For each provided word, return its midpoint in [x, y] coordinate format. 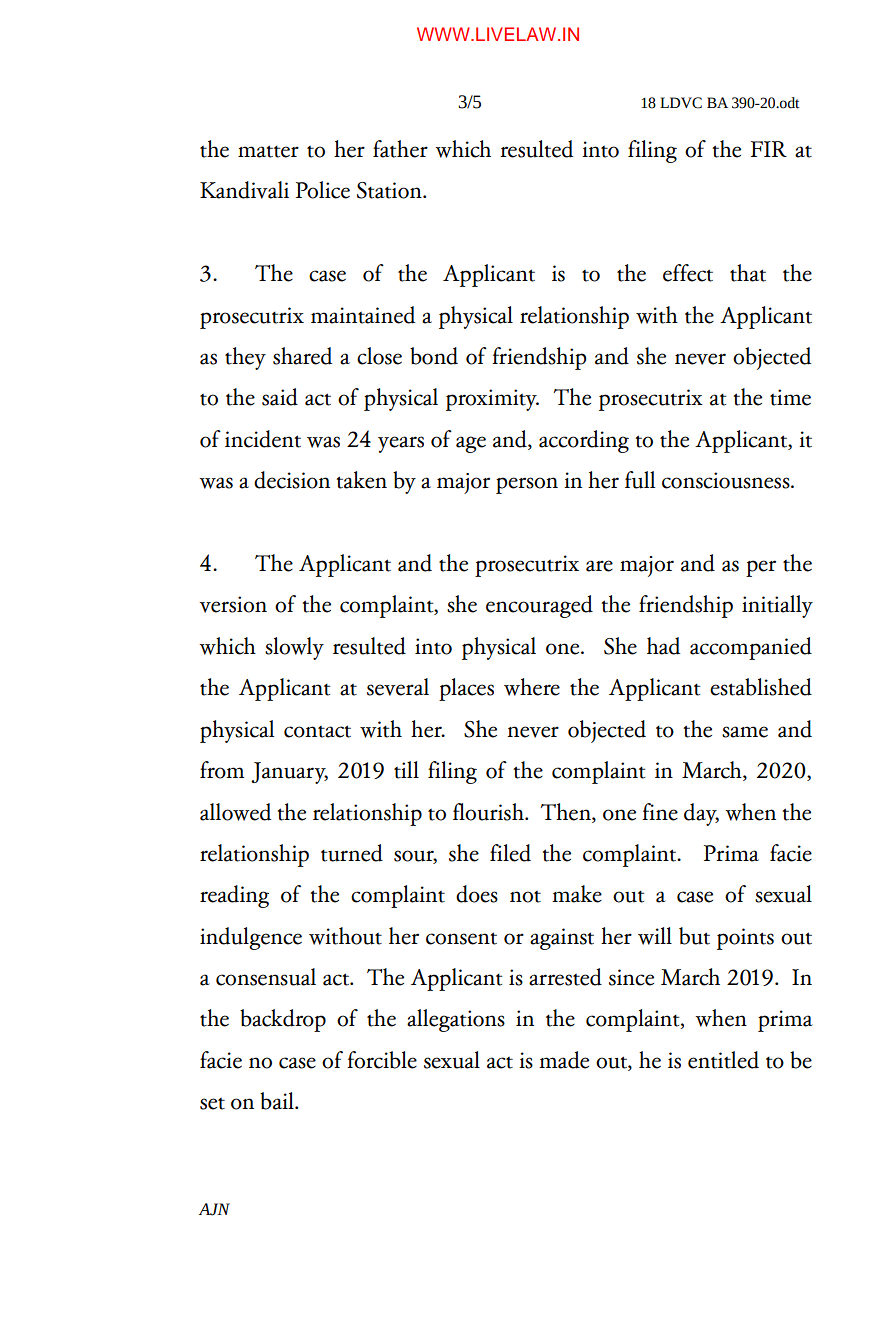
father [400, 149]
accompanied [751, 648]
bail [278, 1101]
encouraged [539, 606]
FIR [769, 149]
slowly [294, 648]
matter [268, 151]
